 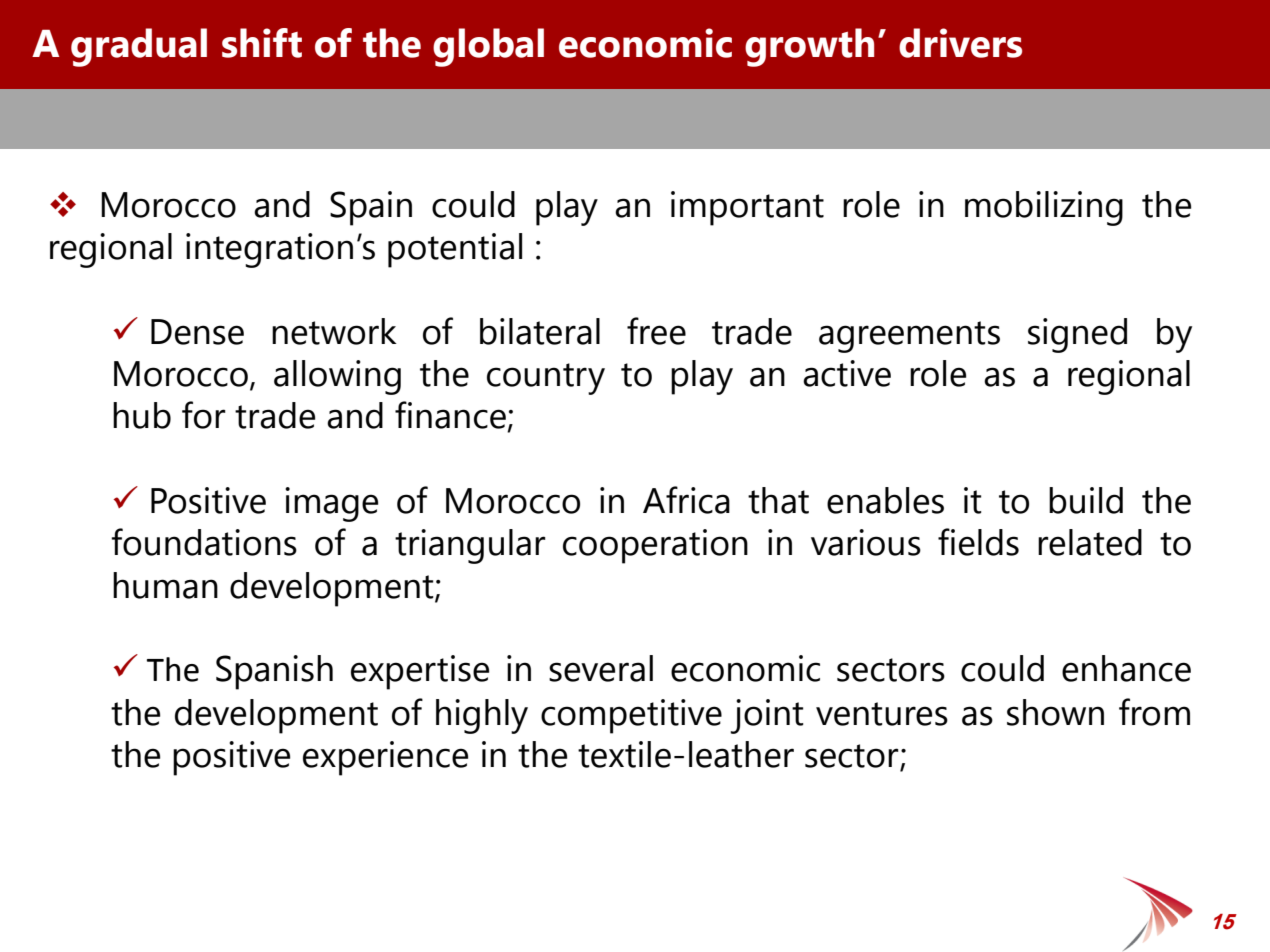 What do you see at coordinates (631, 716) in the screenshot?
I see `competitive` at bounding box center [631, 716].
